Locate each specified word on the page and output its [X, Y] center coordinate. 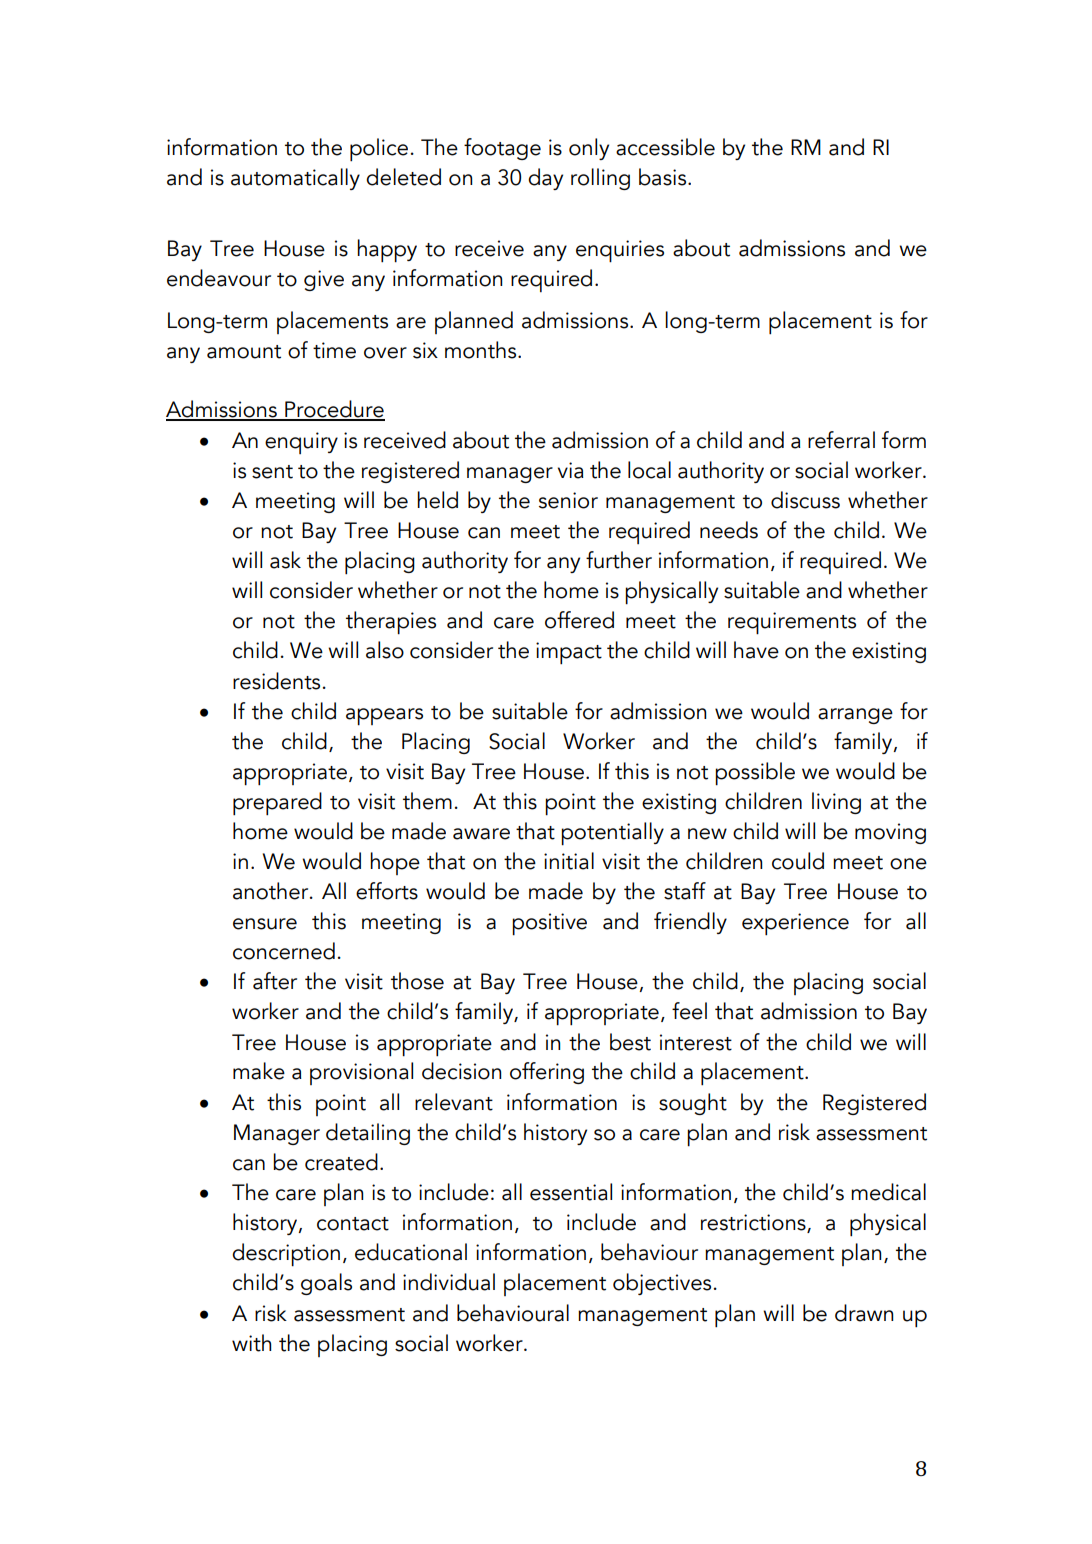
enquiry [301, 443]
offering [547, 1073]
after [275, 981]
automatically [295, 179]
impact [569, 653]
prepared [277, 804]
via [571, 470]
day [545, 179]
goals [326, 1284]
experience [795, 924]
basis [664, 177]
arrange [855, 716]
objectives [662, 1284]
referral [841, 440]
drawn [864, 1313]
